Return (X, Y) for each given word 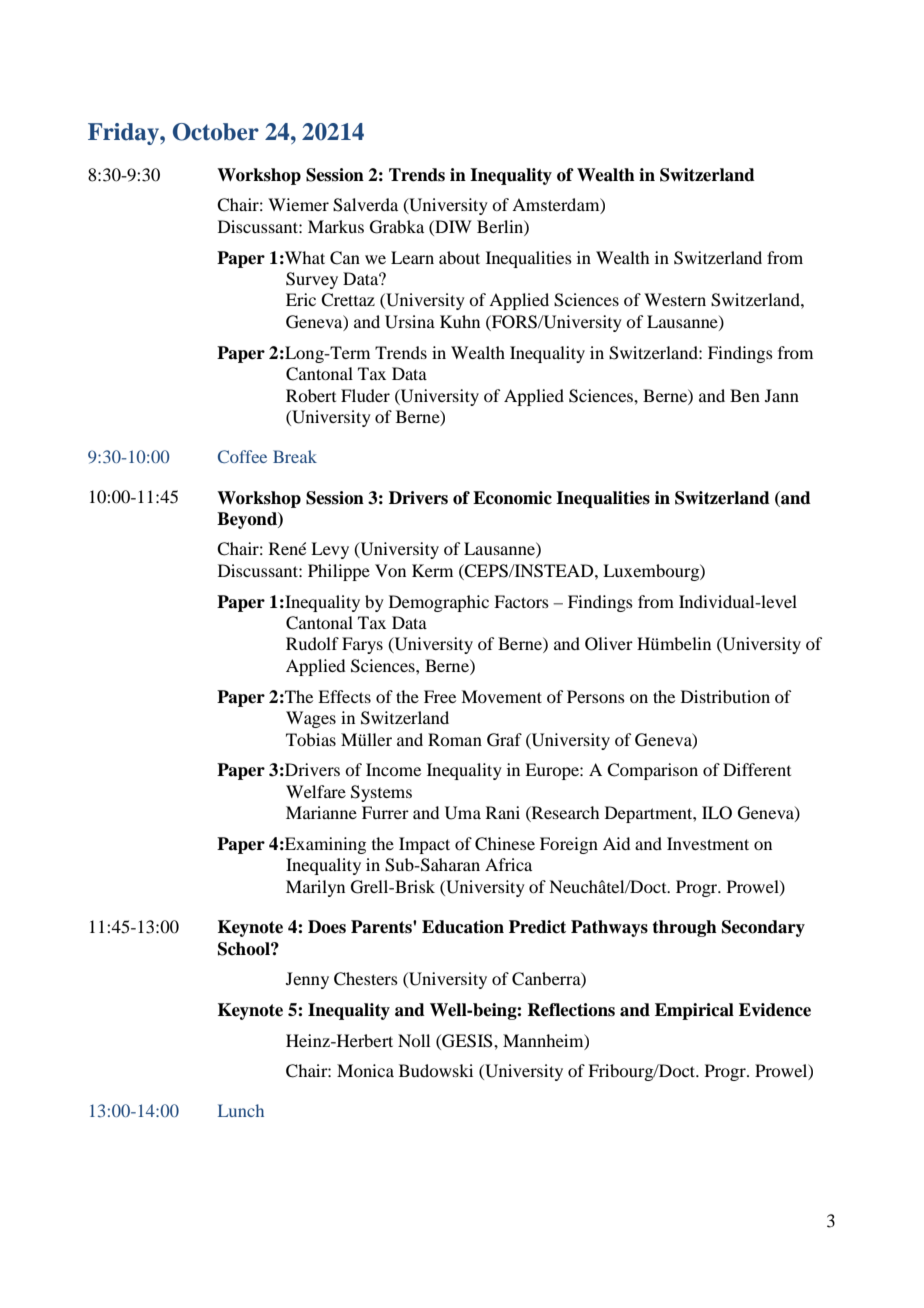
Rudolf (312, 643)
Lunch (241, 1110)
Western (675, 299)
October (216, 132)
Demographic (439, 603)
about (459, 257)
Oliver (609, 644)
